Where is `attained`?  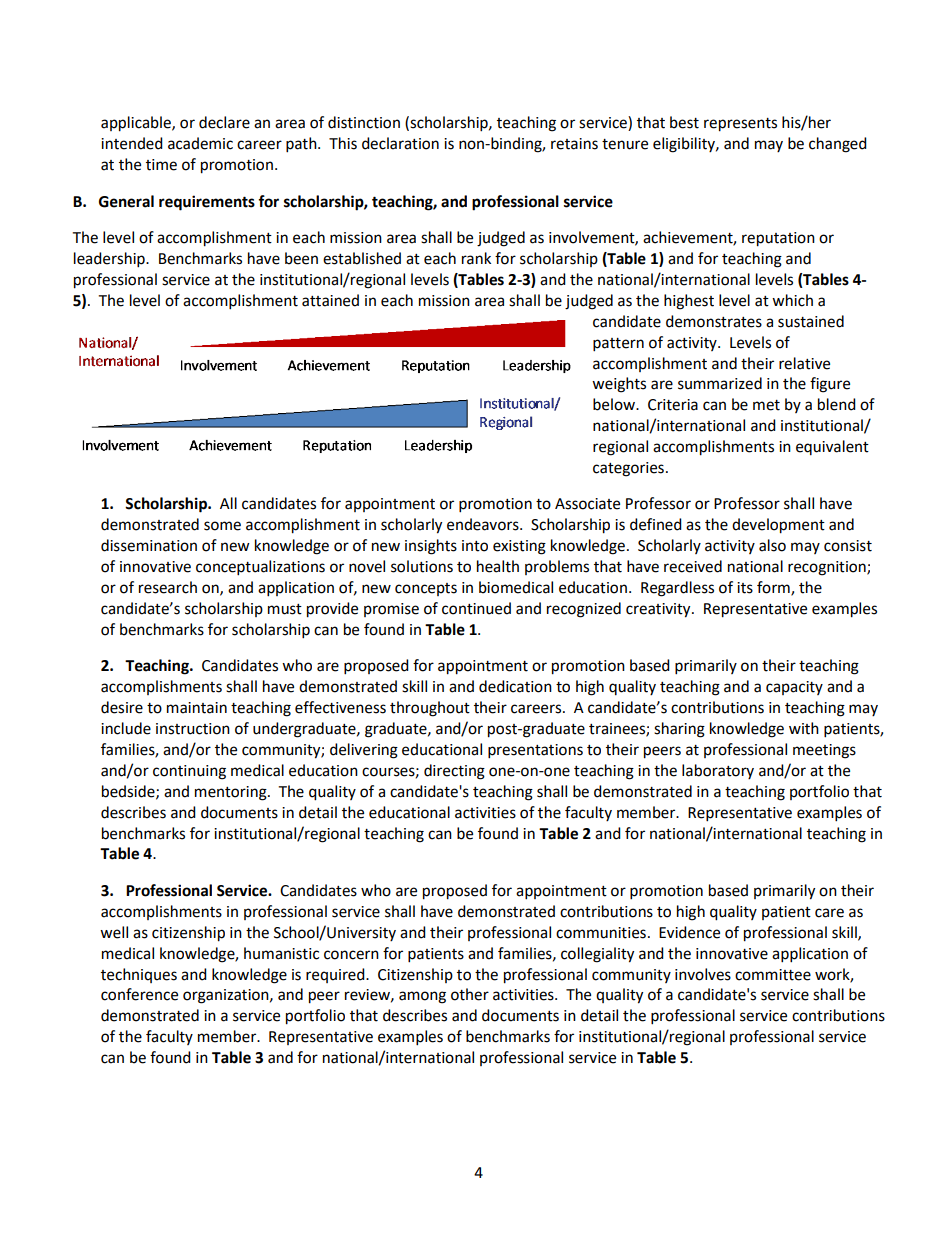 attained is located at coordinates (330, 300).
